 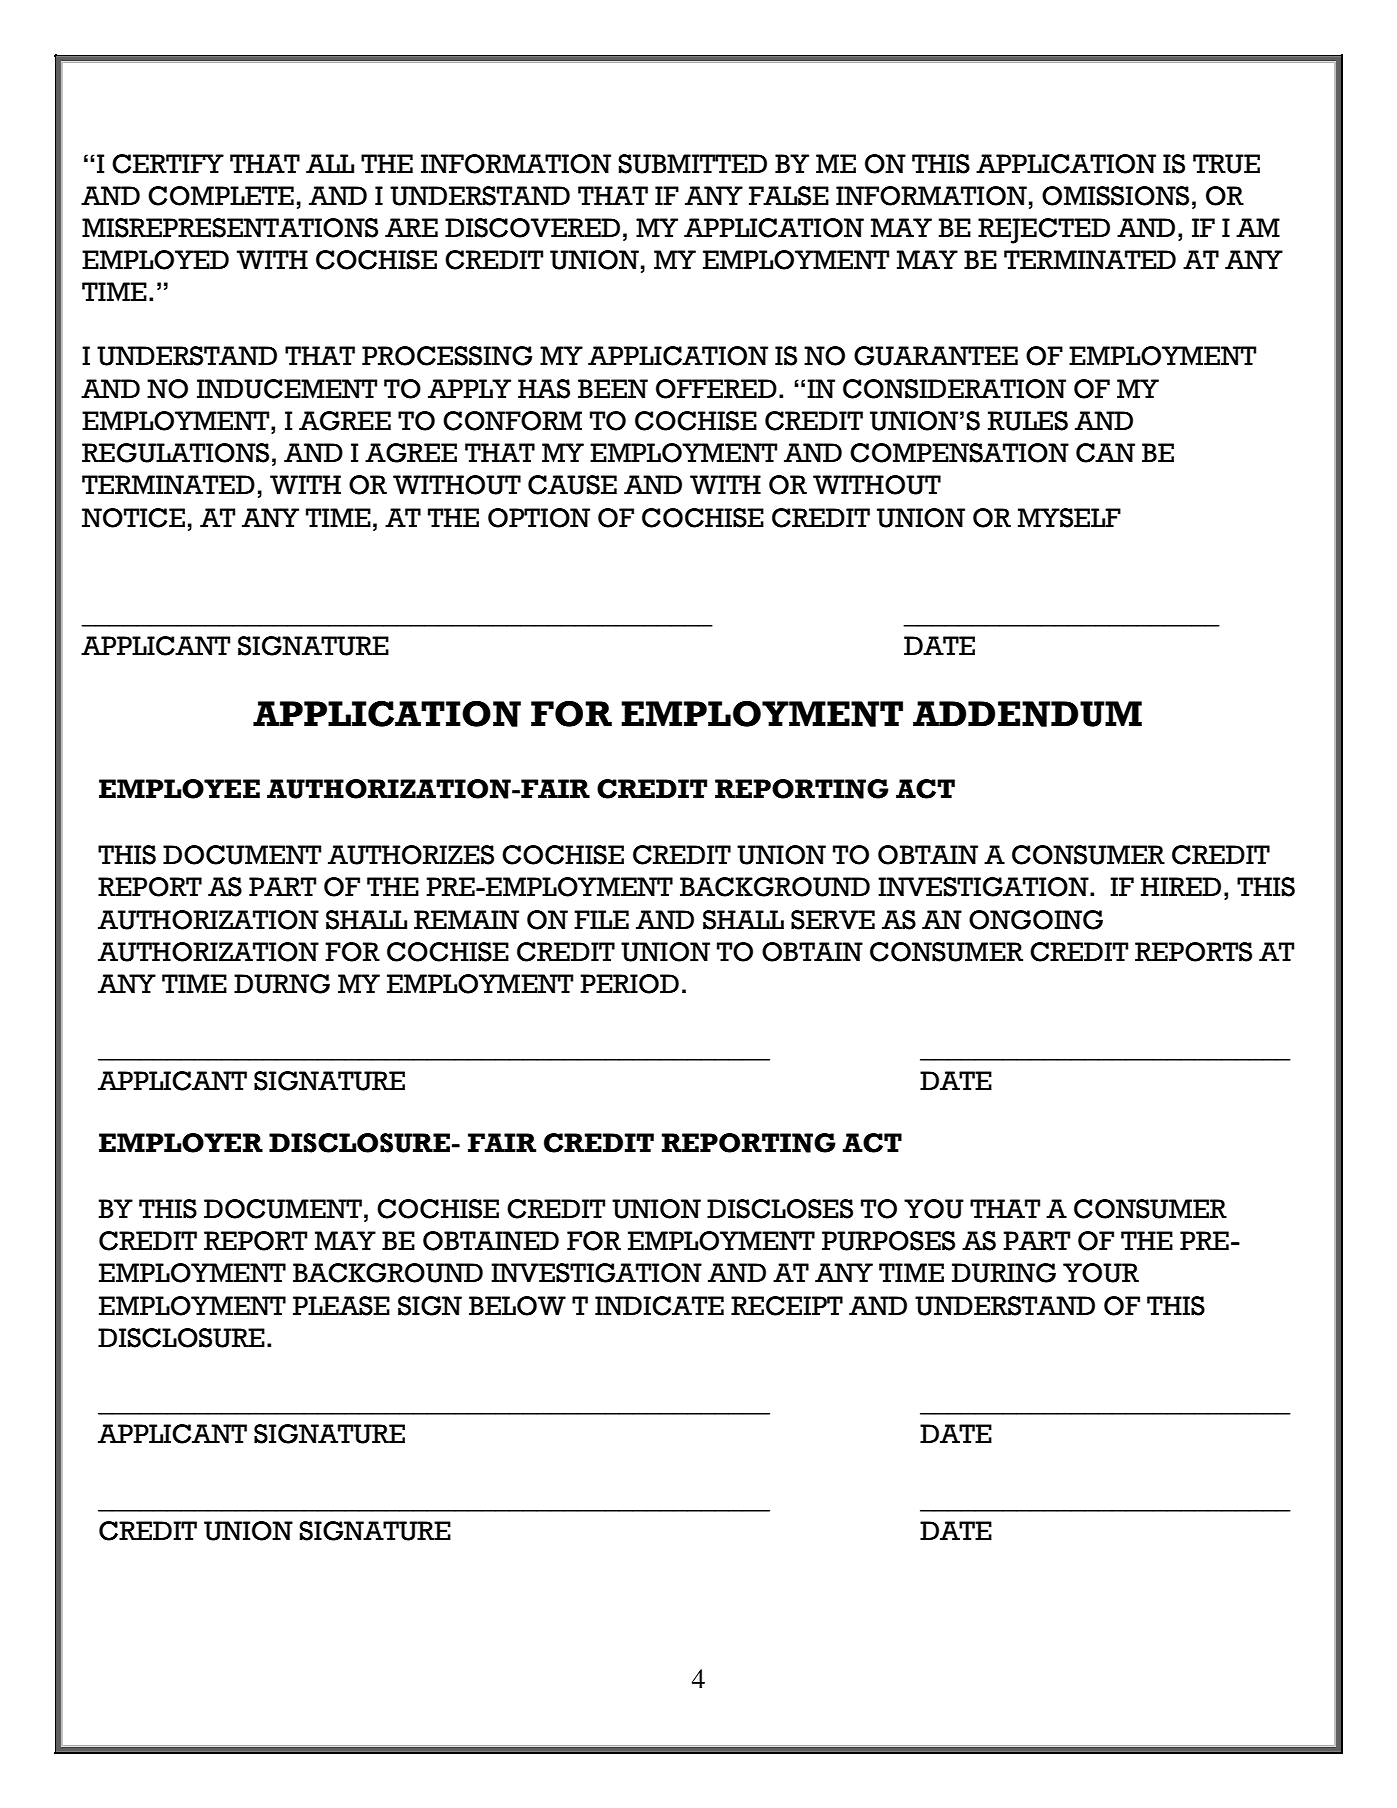 What do you see at coordinates (1115, 196) in the screenshot?
I see `OMISSIONS` at bounding box center [1115, 196].
